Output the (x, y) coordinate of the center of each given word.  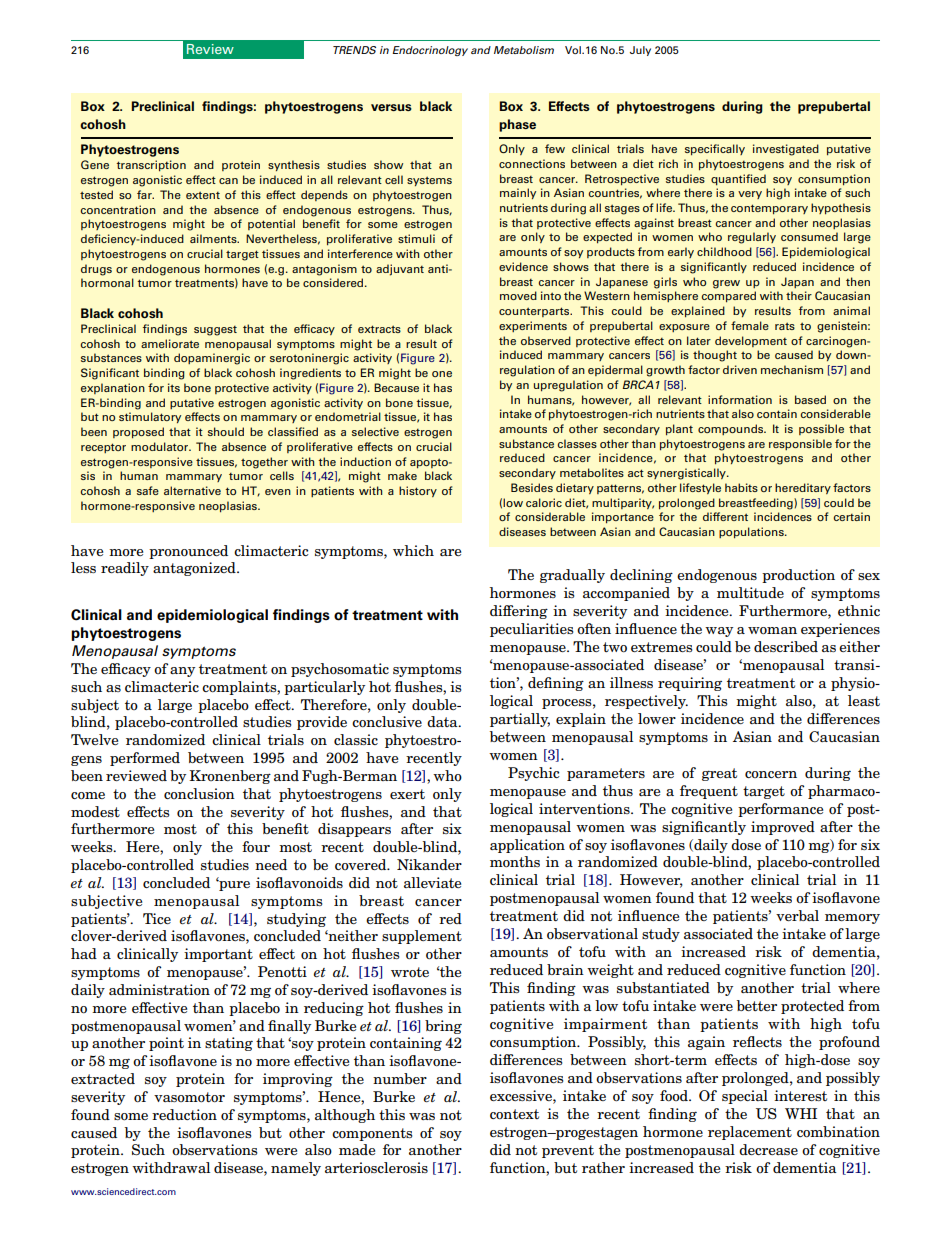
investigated (786, 150)
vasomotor (189, 1097)
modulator (161, 446)
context (514, 1114)
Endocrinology (430, 51)
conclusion (199, 793)
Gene (95, 164)
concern (771, 774)
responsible (800, 444)
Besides (532, 487)
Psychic (534, 774)
